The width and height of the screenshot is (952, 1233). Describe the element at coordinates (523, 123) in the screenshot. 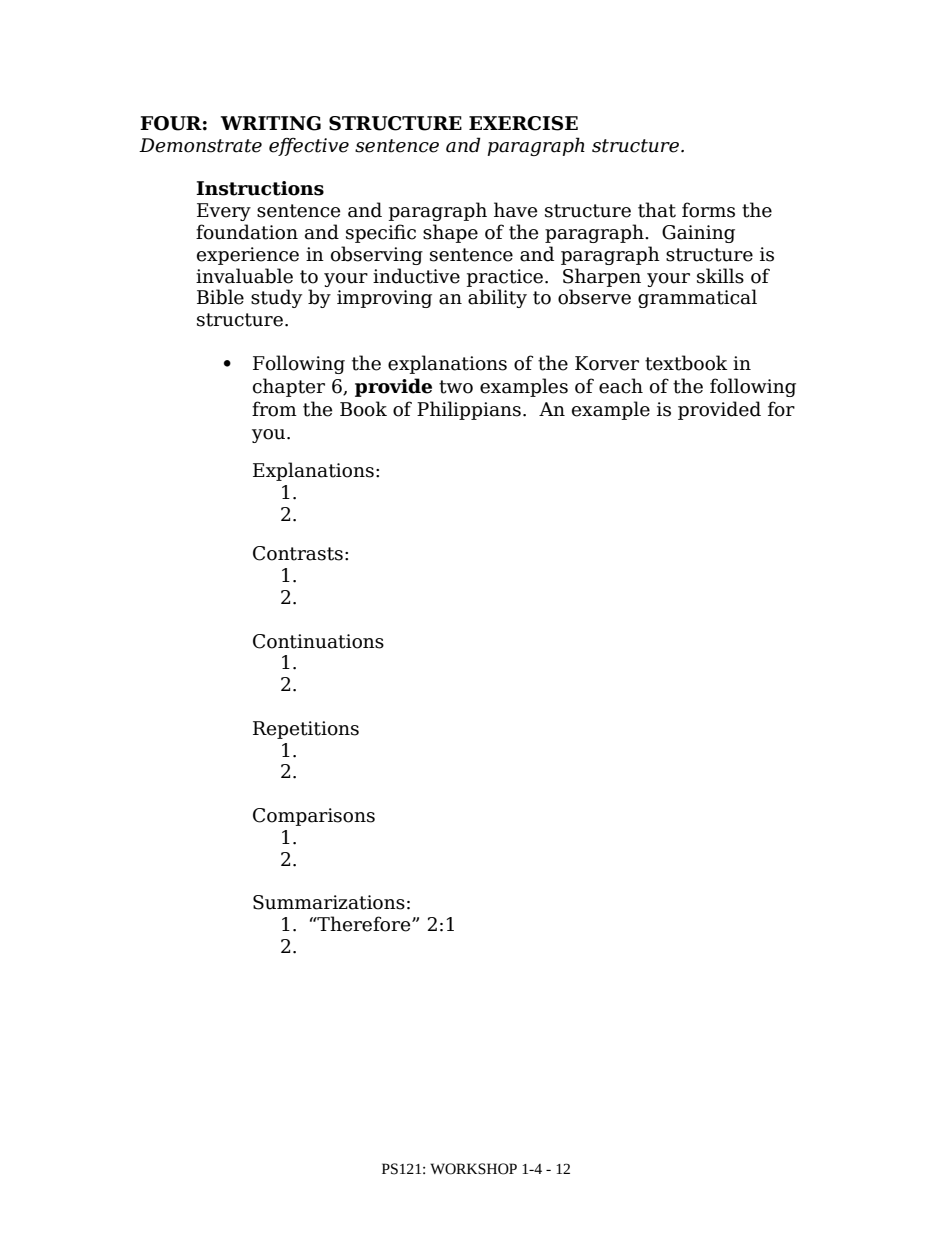

I see `EXERCISE` at that location.
